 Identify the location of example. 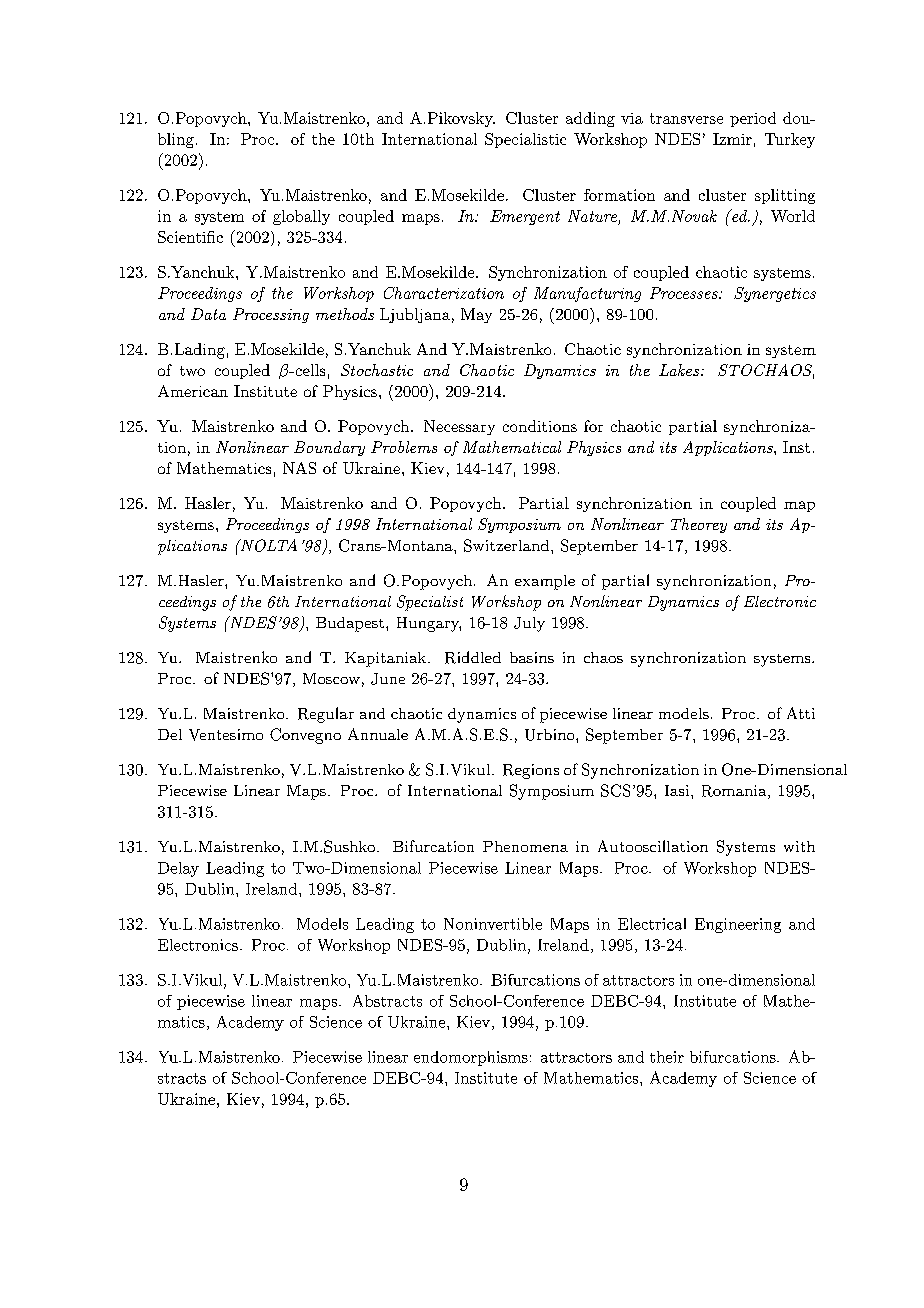
(545, 582).
